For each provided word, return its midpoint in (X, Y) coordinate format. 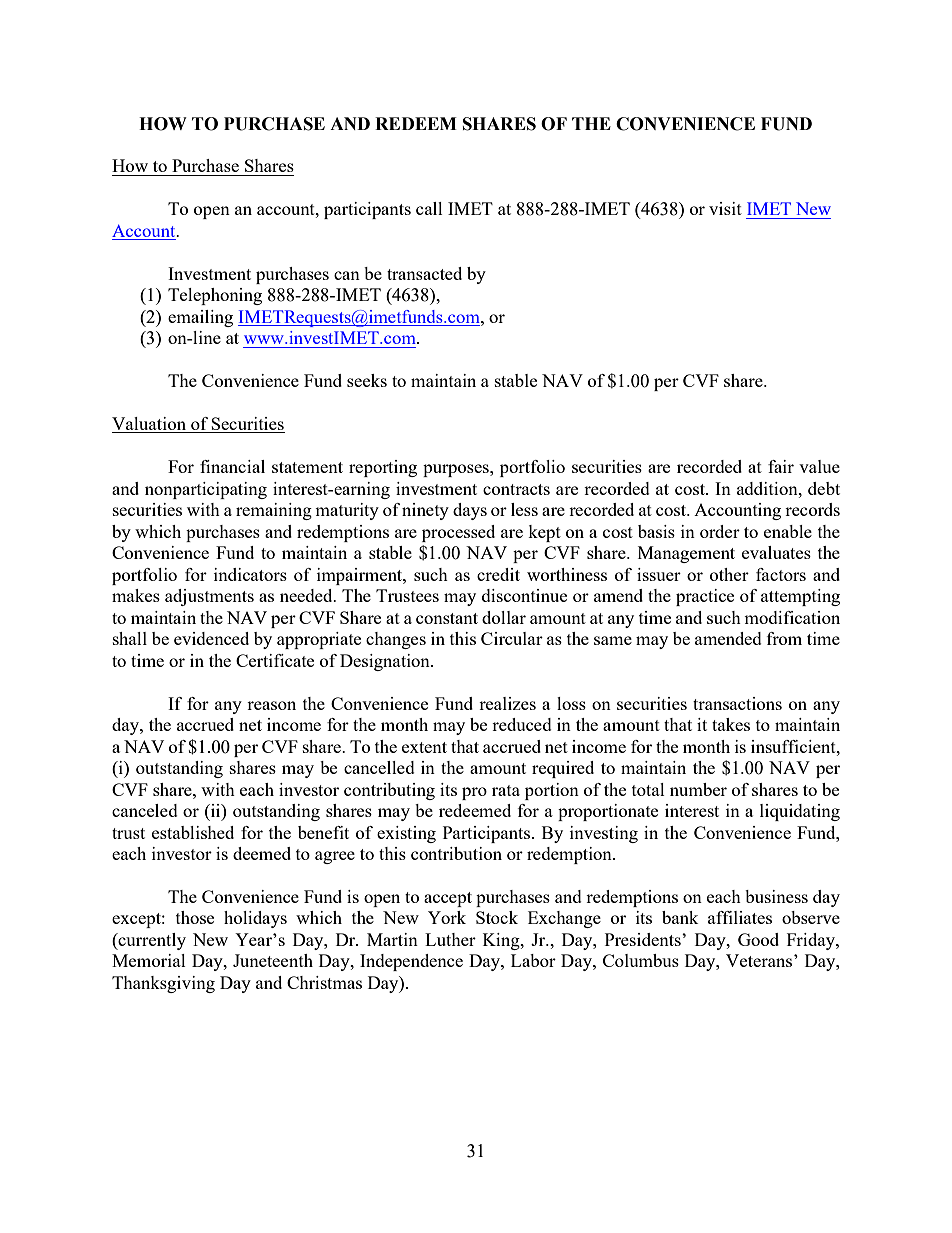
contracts (516, 489)
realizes (507, 703)
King (502, 941)
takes (731, 724)
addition (768, 488)
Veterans (760, 960)
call (429, 208)
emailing (200, 318)
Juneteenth (273, 960)
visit (725, 208)
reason (271, 705)
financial (232, 466)
